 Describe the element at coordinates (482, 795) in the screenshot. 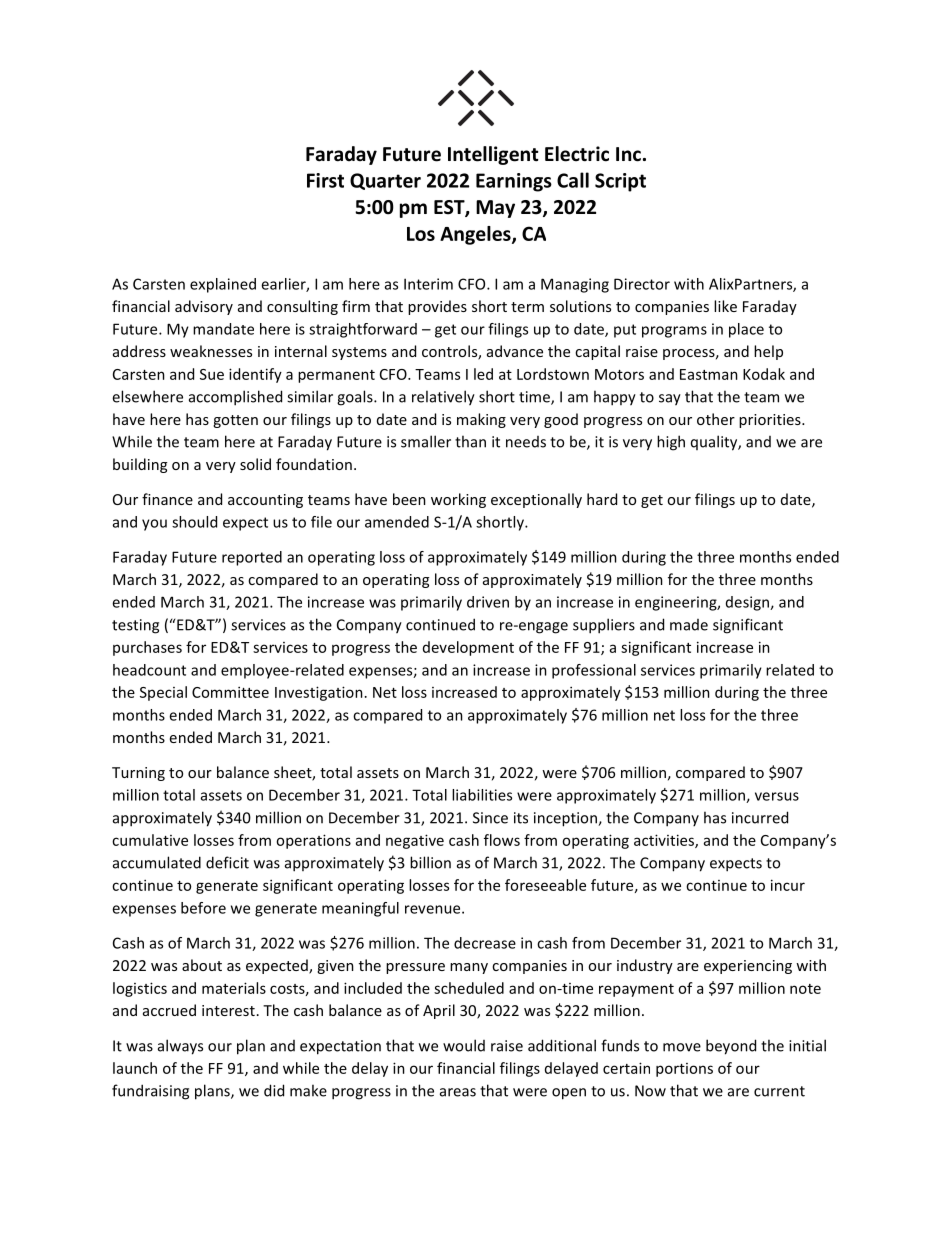

I see `liabilities` at that location.
